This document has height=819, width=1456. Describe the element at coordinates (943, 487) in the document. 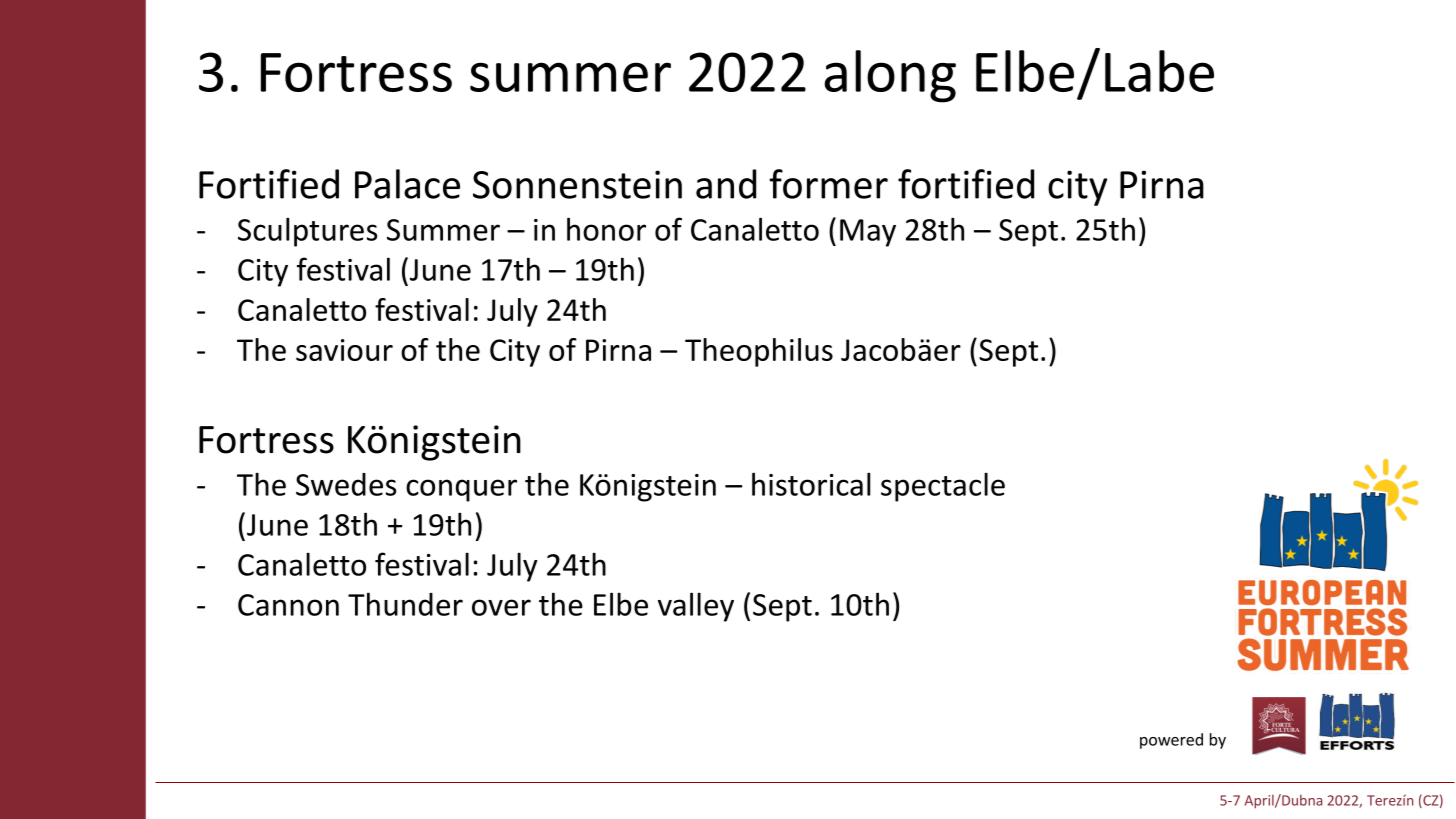

I see `spectacle` at that location.
